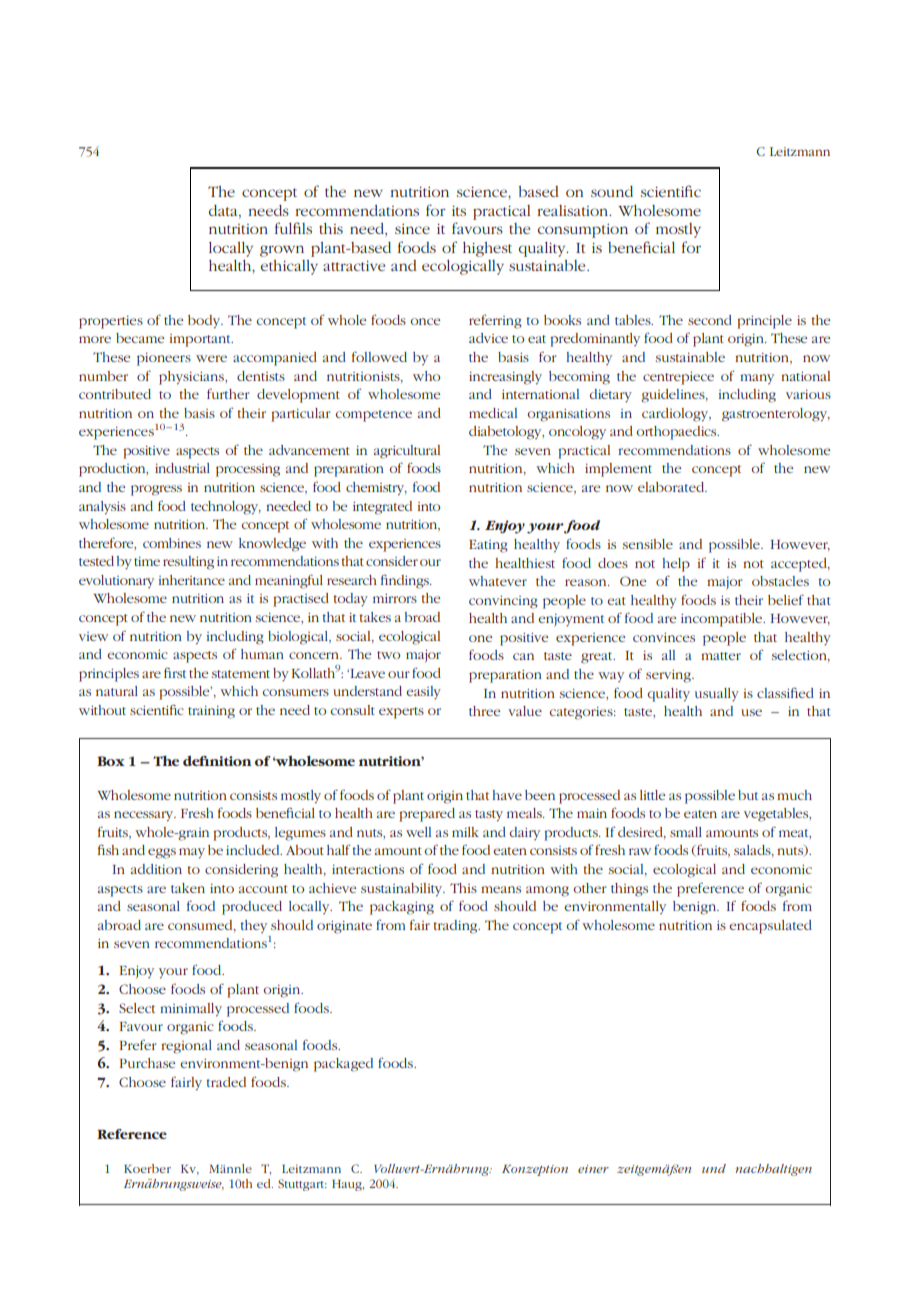 The image size is (924, 1308). What do you see at coordinates (488, 546) in the document?
I see `Eating` at bounding box center [488, 546].
